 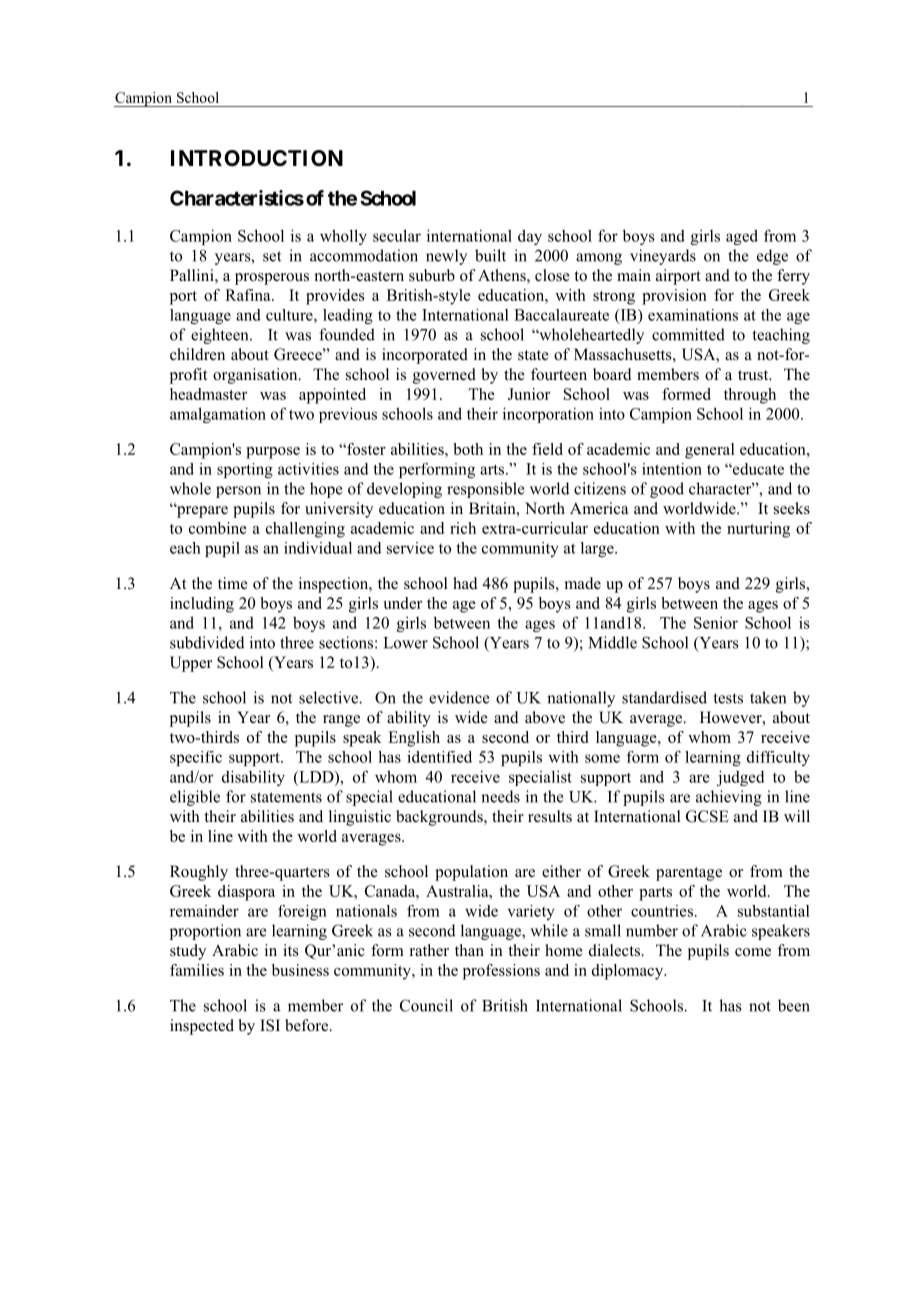 What do you see at coordinates (308, 1025) in the image?
I see `before` at bounding box center [308, 1025].
